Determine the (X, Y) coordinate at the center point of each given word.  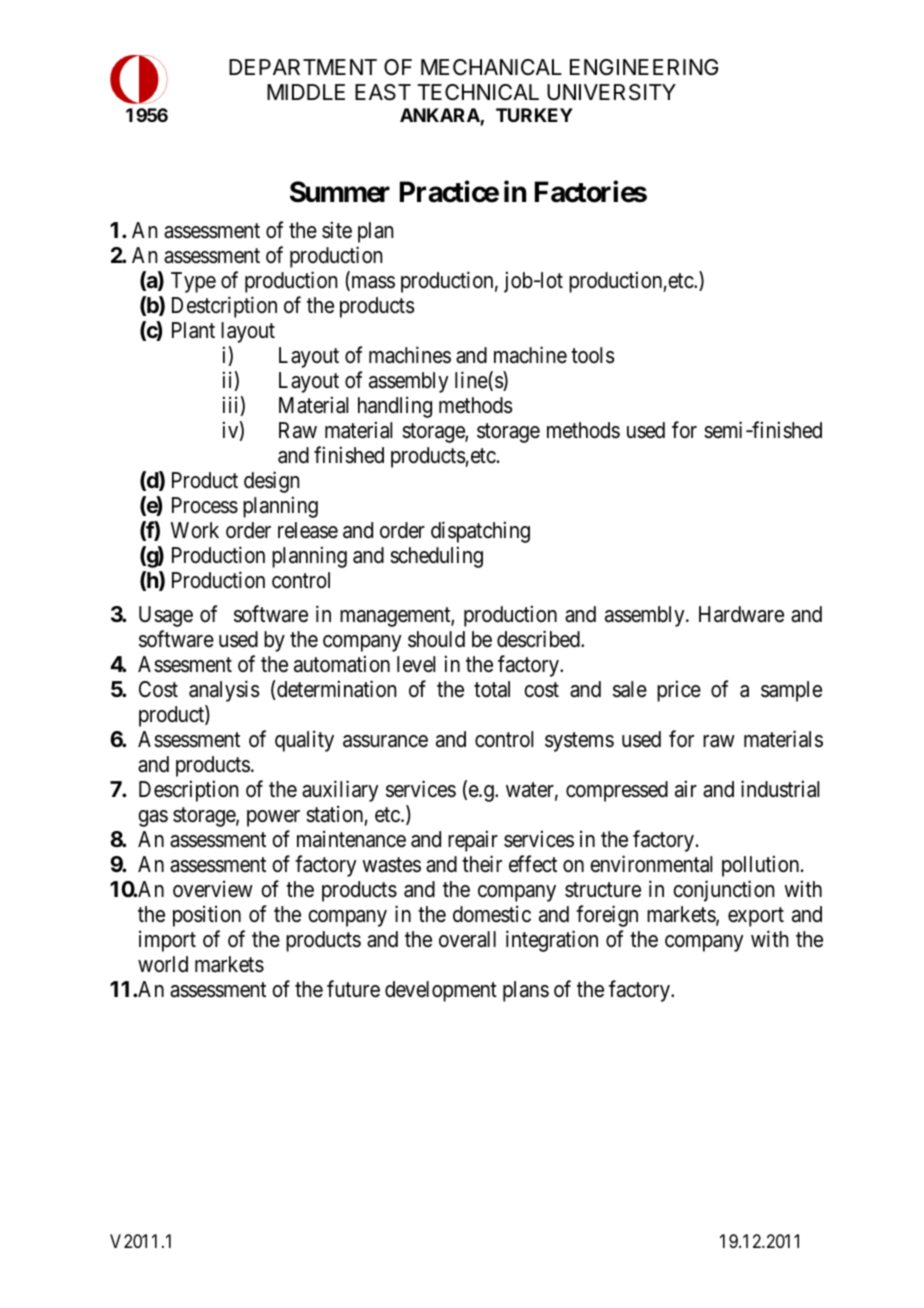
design (271, 482)
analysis (224, 691)
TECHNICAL (478, 92)
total (492, 689)
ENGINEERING (644, 67)
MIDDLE (306, 92)
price (679, 691)
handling (395, 407)
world (163, 964)
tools (593, 355)
